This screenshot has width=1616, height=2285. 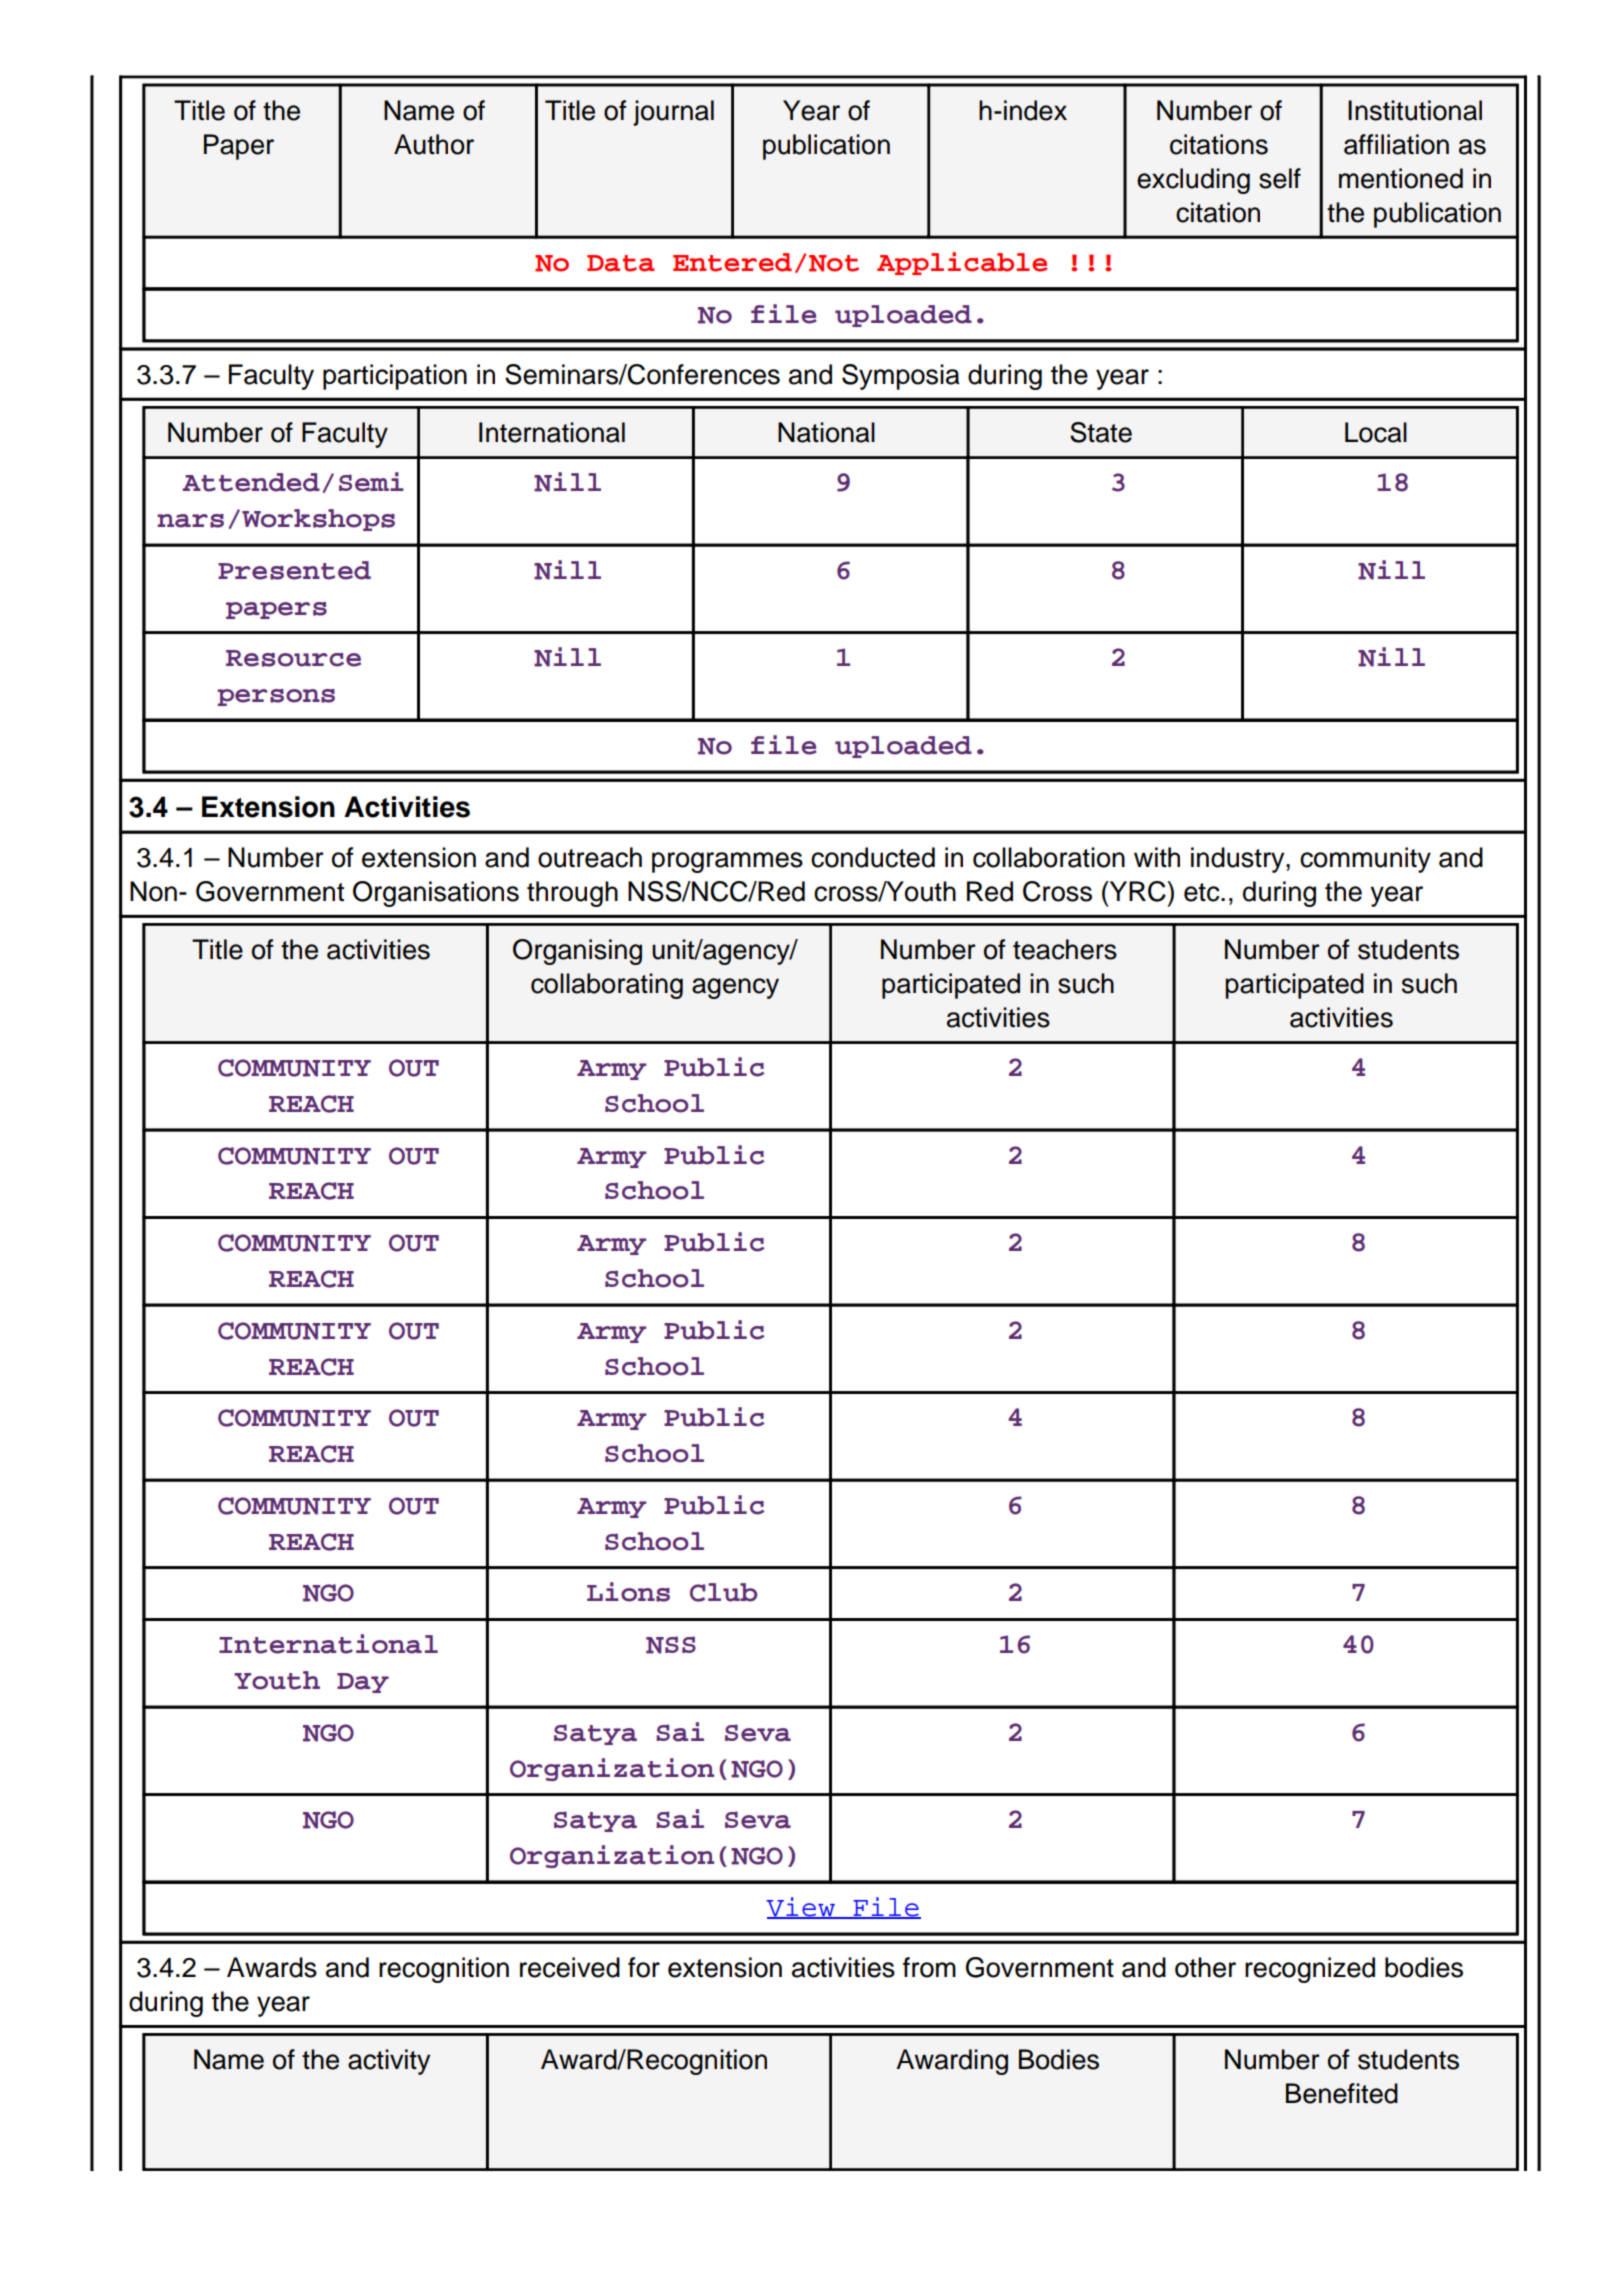 What do you see at coordinates (1203, 892) in the screenshot?
I see `etc` at bounding box center [1203, 892].
